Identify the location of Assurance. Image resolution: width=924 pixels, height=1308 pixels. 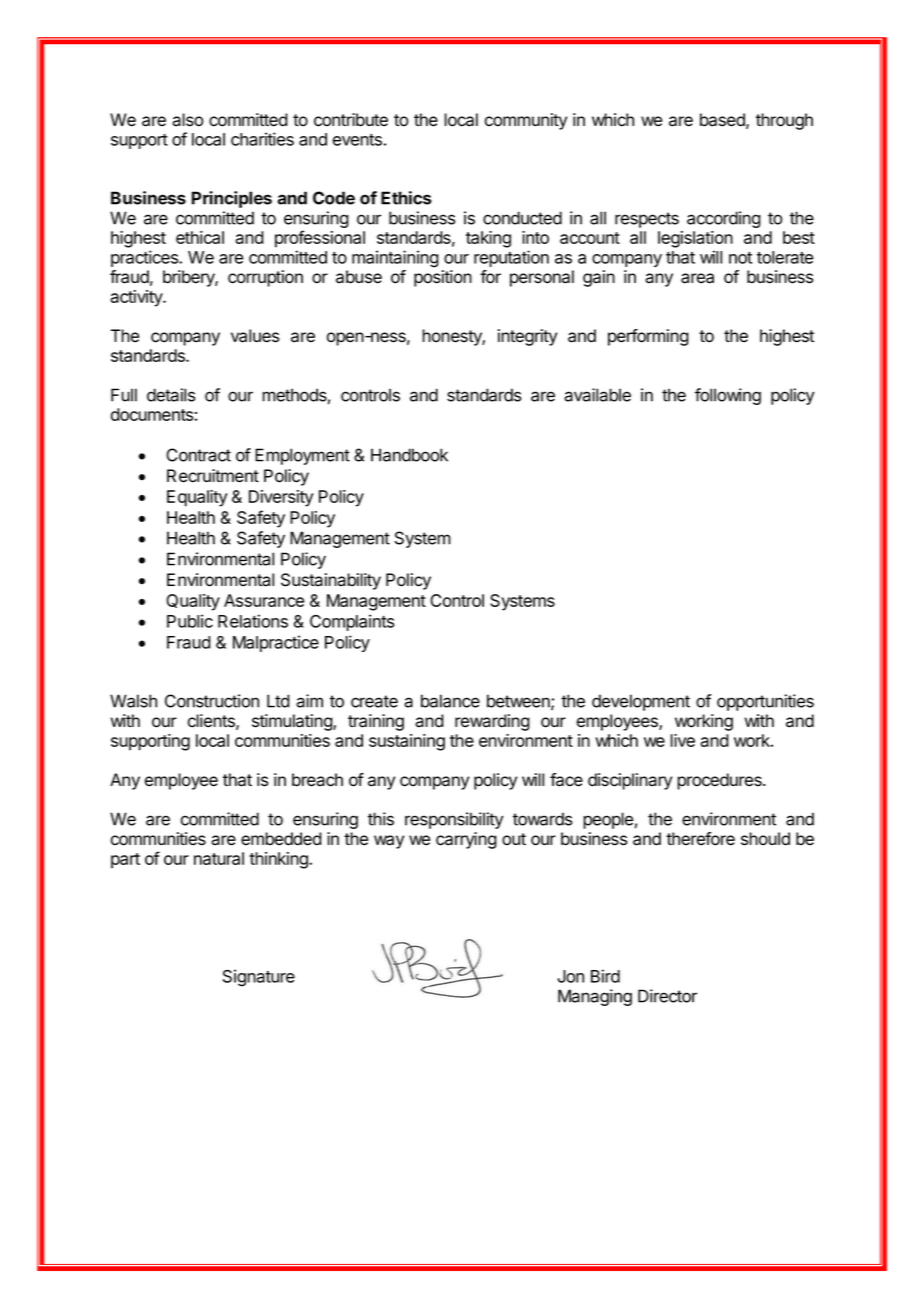
(264, 600).
